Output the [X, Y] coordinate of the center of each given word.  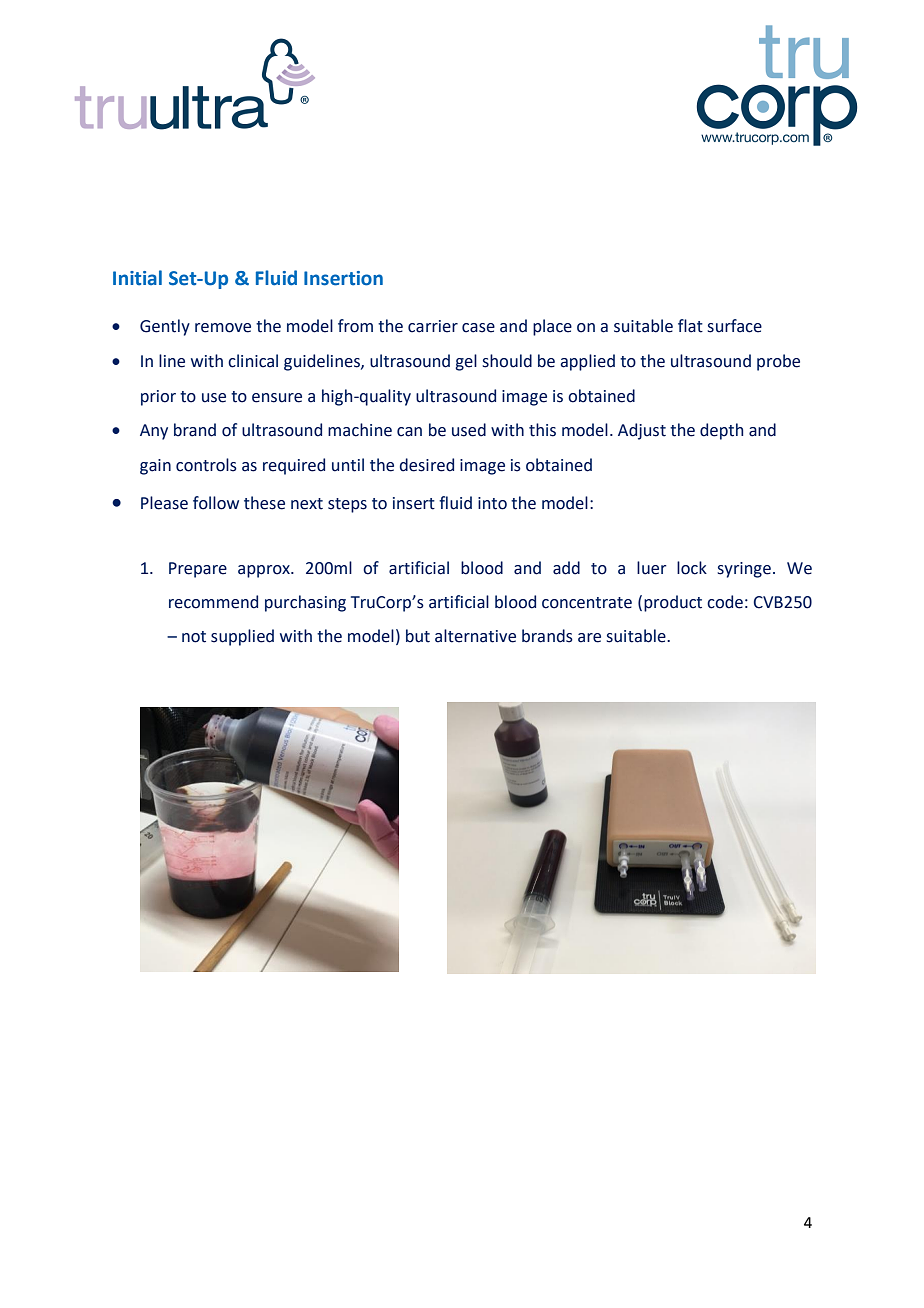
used [469, 430]
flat [690, 326]
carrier [433, 326]
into [492, 503]
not [194, 637]
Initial [137, 278]
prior [158, 398]
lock [692, 568]
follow [216, 503]
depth [721, 431]
